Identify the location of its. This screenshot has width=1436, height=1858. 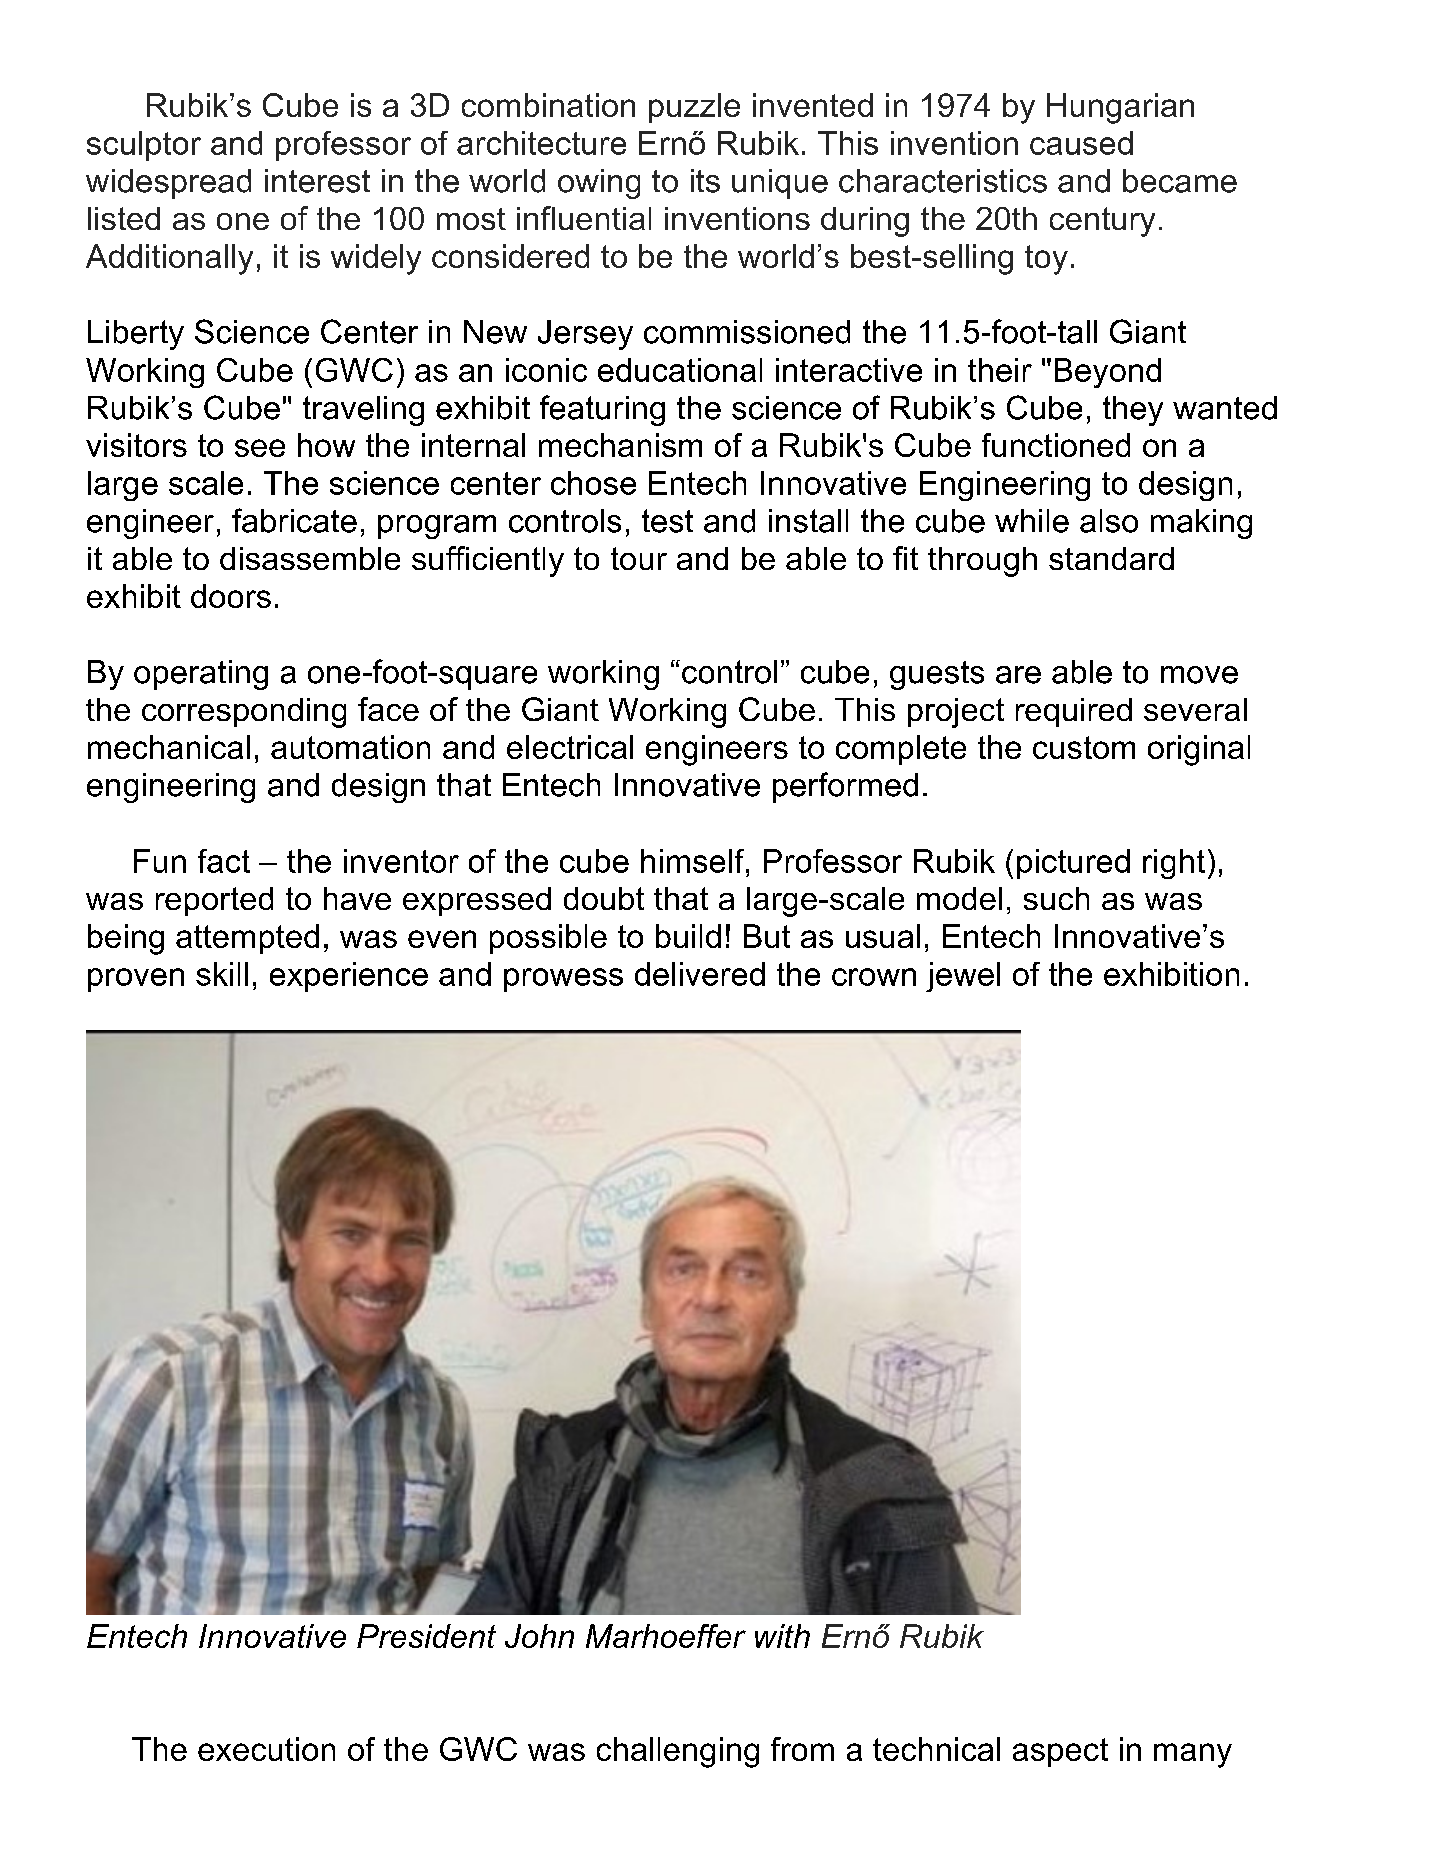
(705, 181).
